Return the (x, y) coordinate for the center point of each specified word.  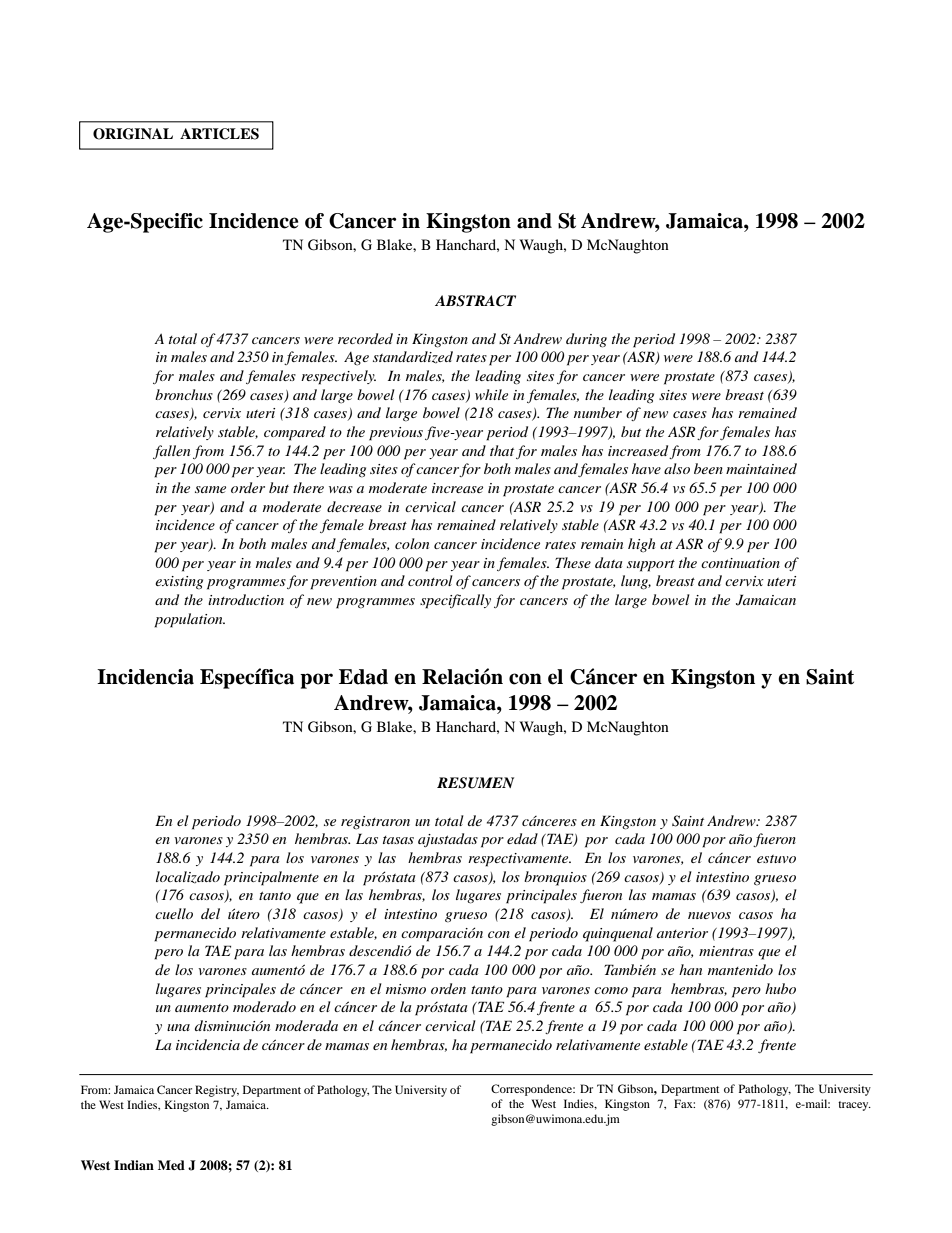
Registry (217, 1091)
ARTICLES (219, 134)
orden (448, 988)
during (586, 340)
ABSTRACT (475, 301)
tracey (854, 1106)
